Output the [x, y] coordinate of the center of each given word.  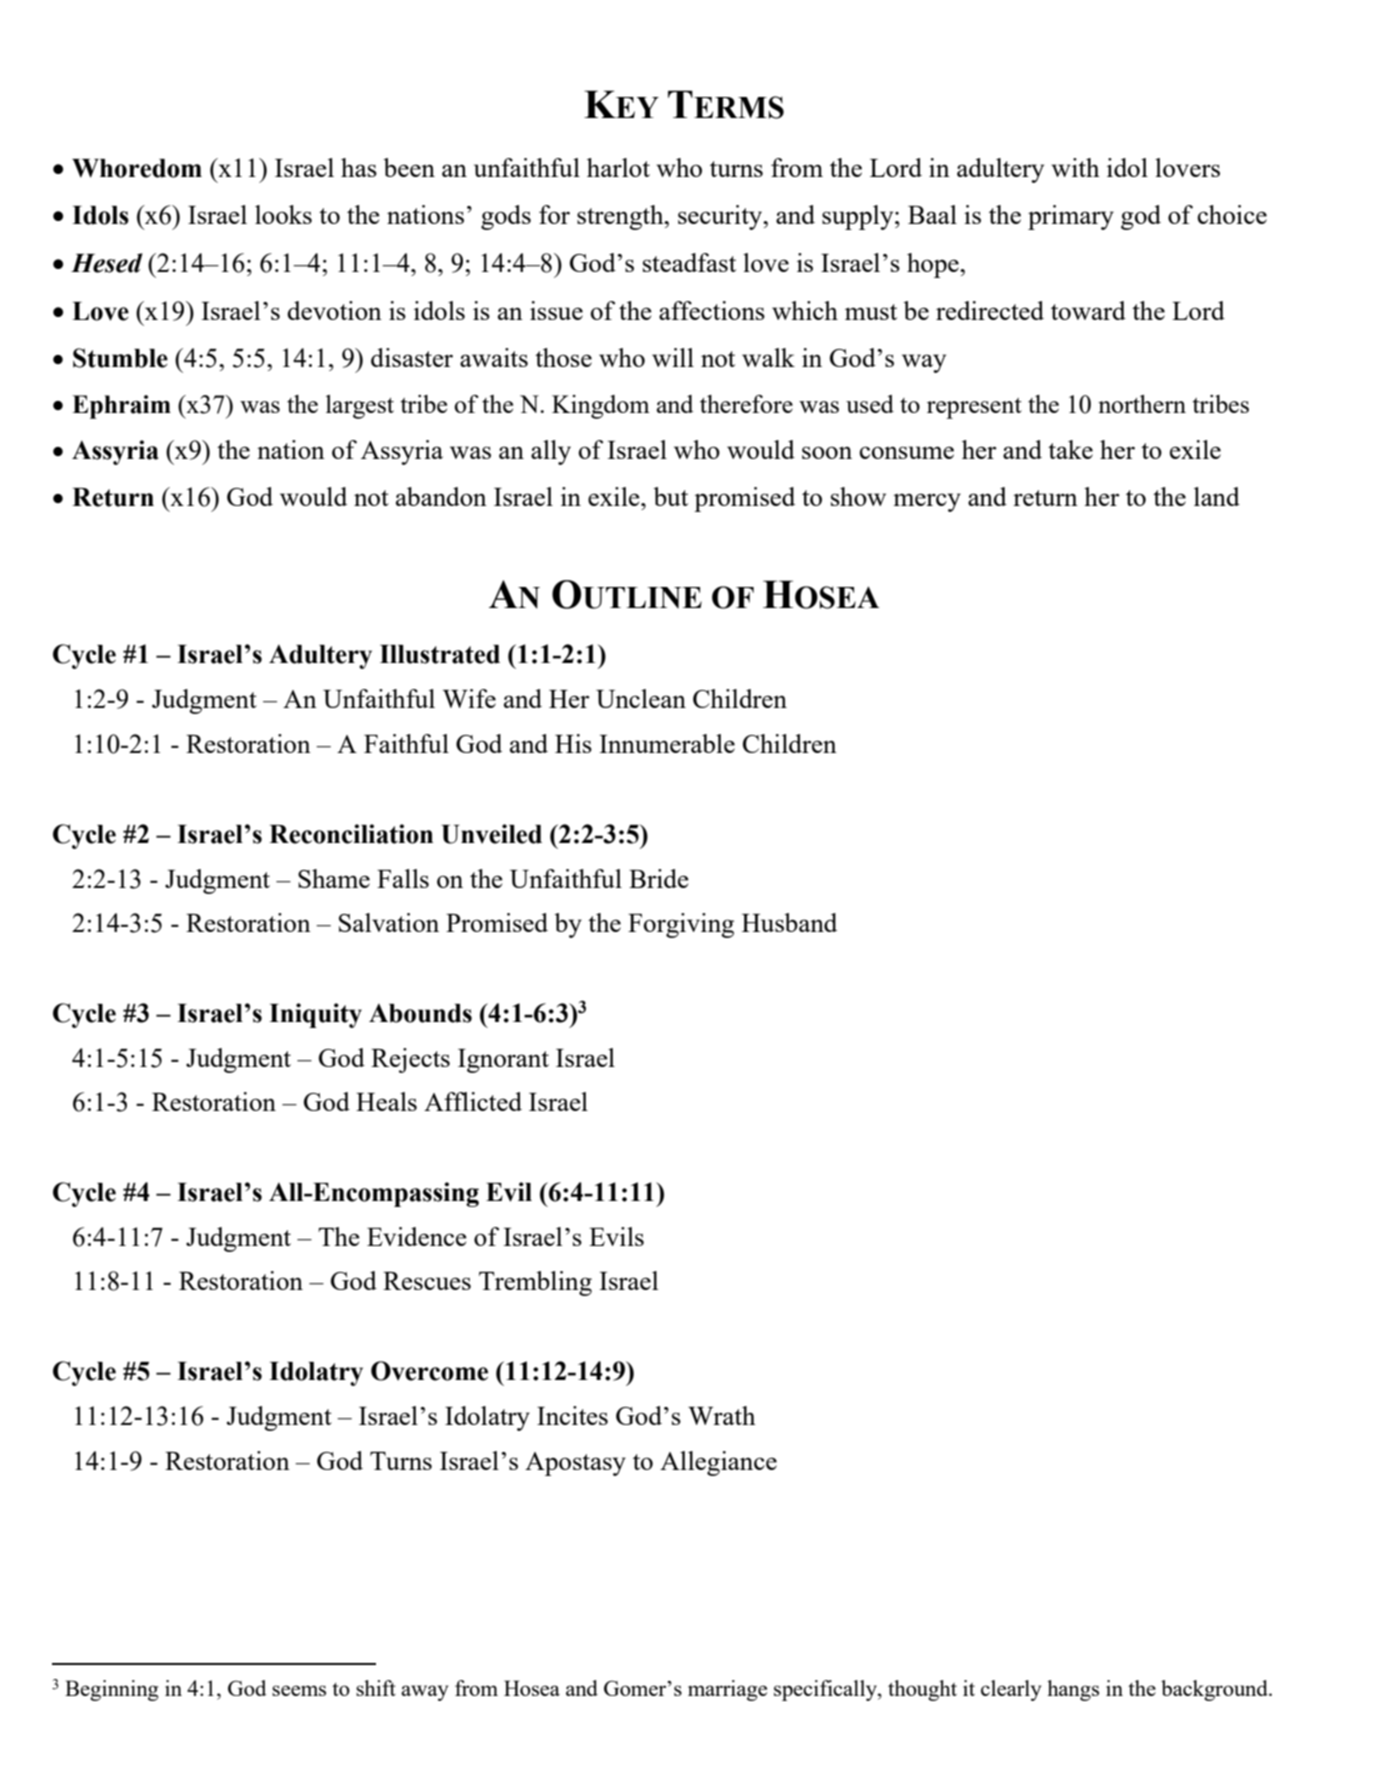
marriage [727, 1690]
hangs [1073, 1690]
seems [299, 1690]
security [721, 217]
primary [1071, 217]
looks [283, 214]
